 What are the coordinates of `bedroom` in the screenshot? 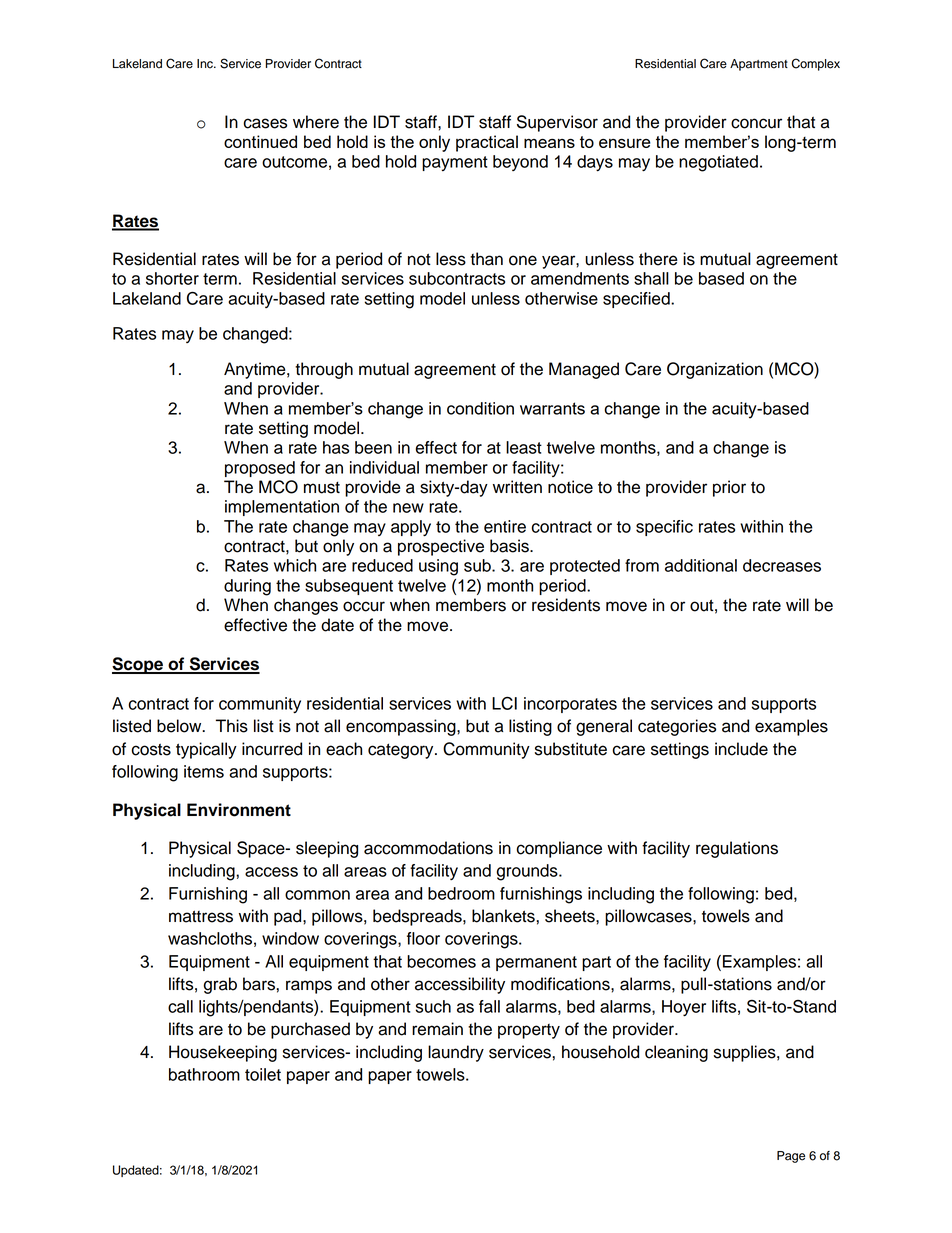 It's located at (461, 893).
